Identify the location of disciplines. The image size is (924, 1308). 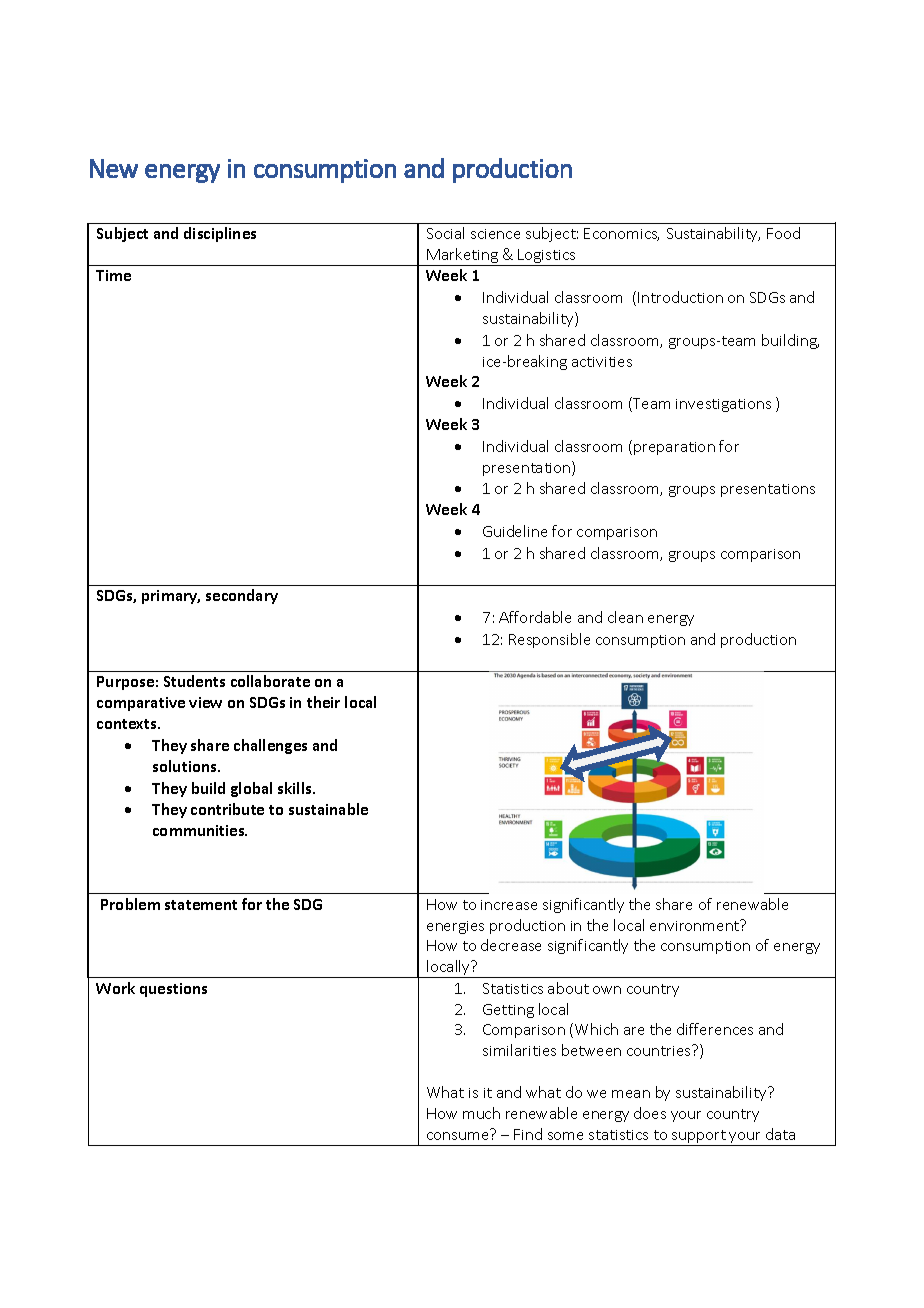
(220, 234).
